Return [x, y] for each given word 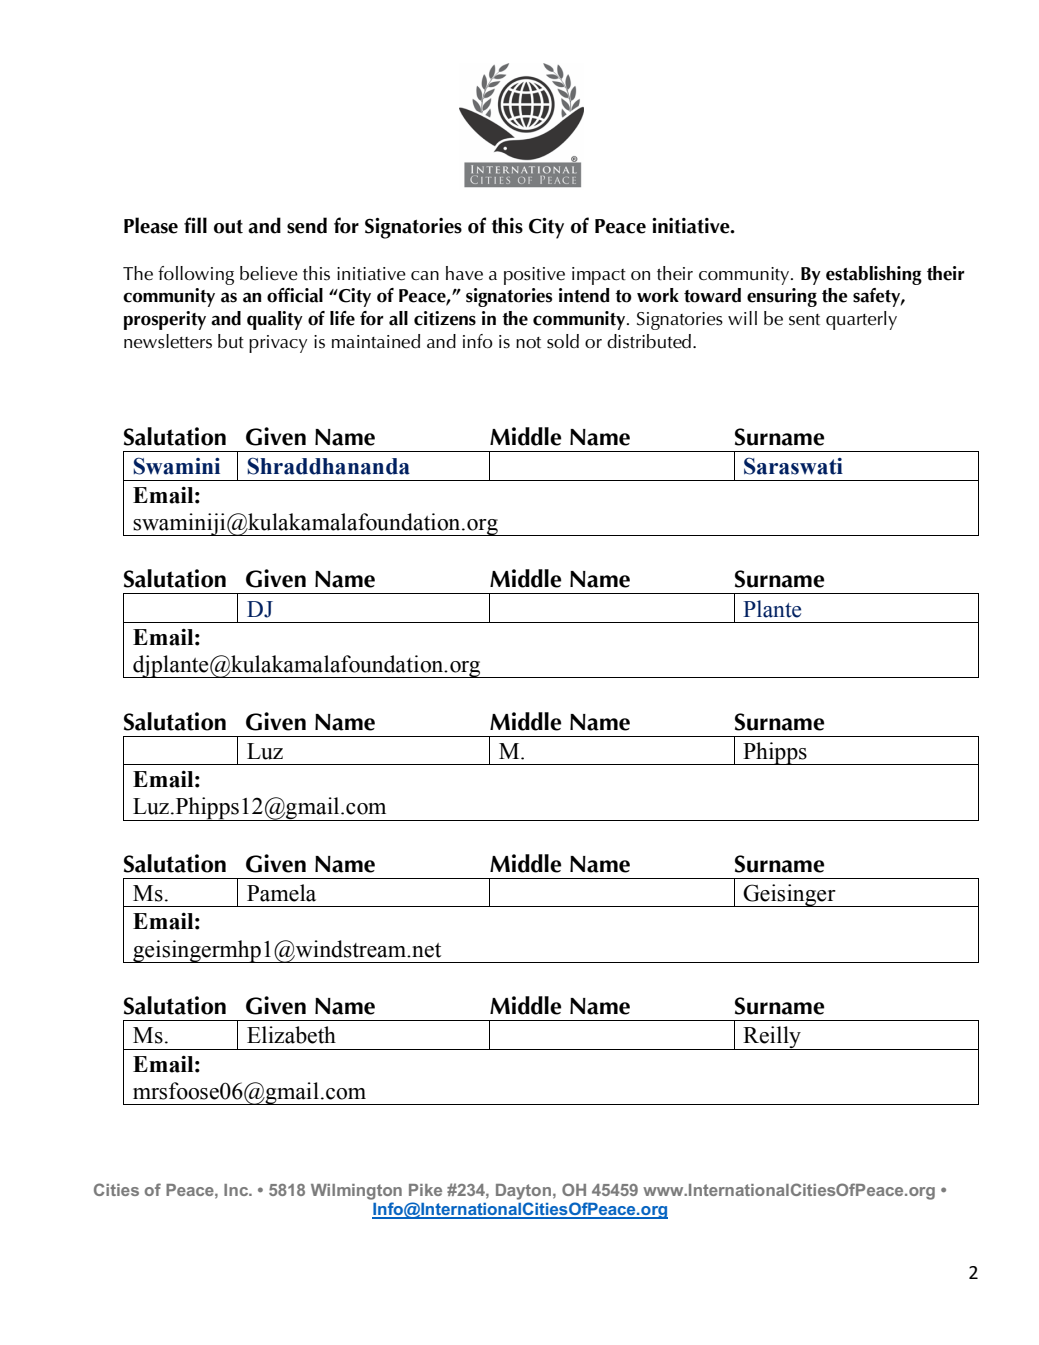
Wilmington [356, 1192]
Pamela [281, 893]
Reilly [772, 1038]
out [228, 227]
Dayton [523, 1192]
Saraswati [793, 466]
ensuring [782, 297]
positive [534, 276]
